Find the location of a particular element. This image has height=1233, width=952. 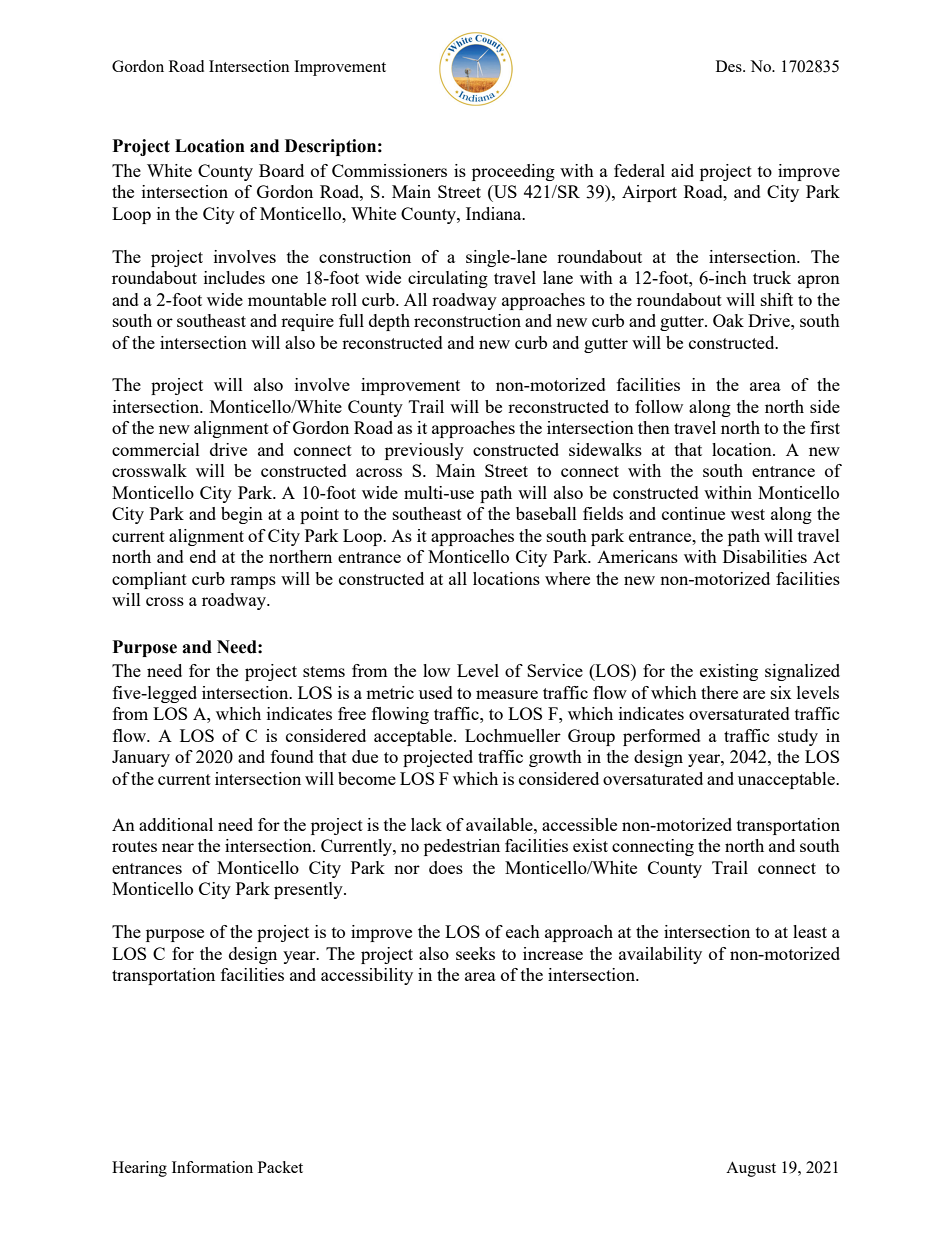

each is located at coordinates (523, 931).
